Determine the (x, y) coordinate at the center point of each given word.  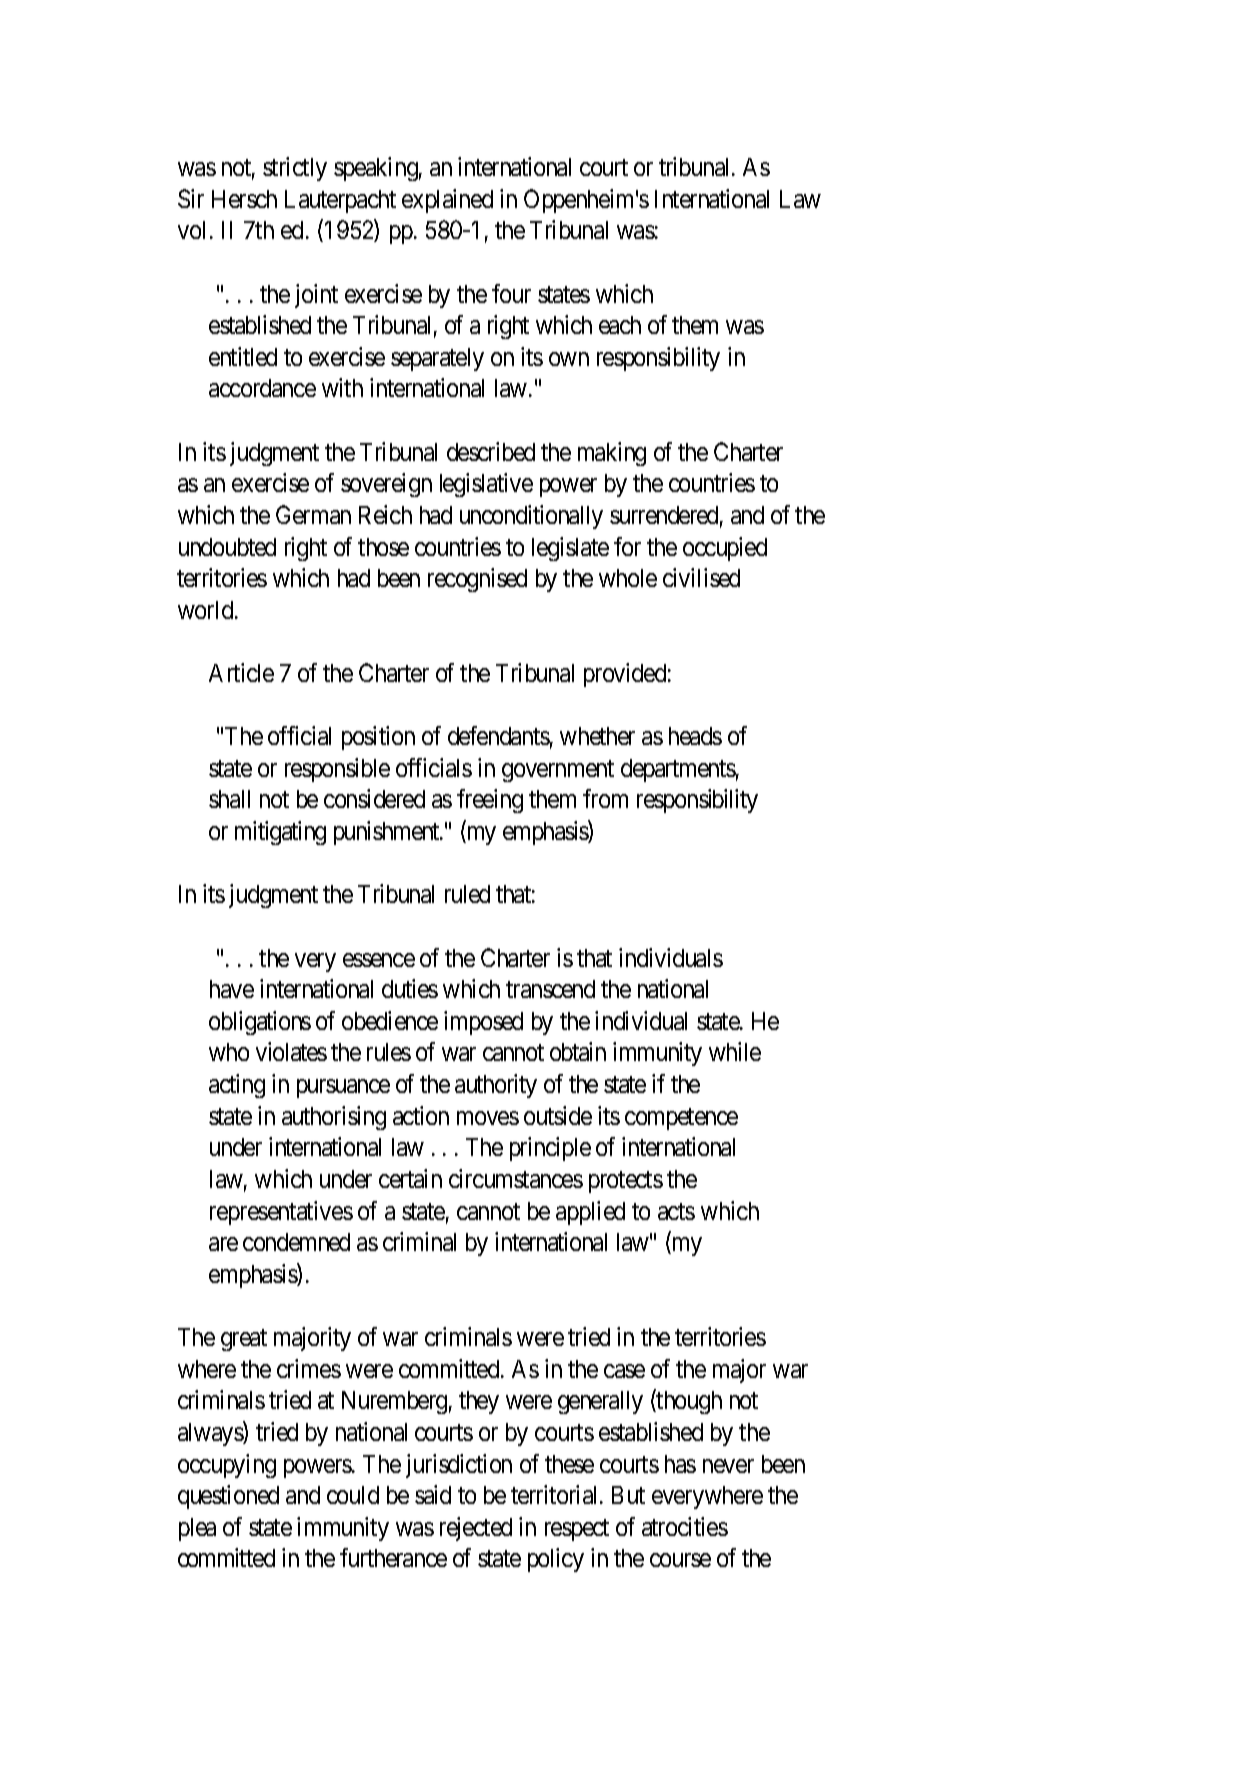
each (620, 325)
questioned (228, 1497)
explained (447, 201)
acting (237, 1086)
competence (681, 1119)
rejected (476, 1529)
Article (241, 672)
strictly (295, 169)
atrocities (685, 1526)
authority (496, 1086)
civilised (701, 577)
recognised (477, 580)
